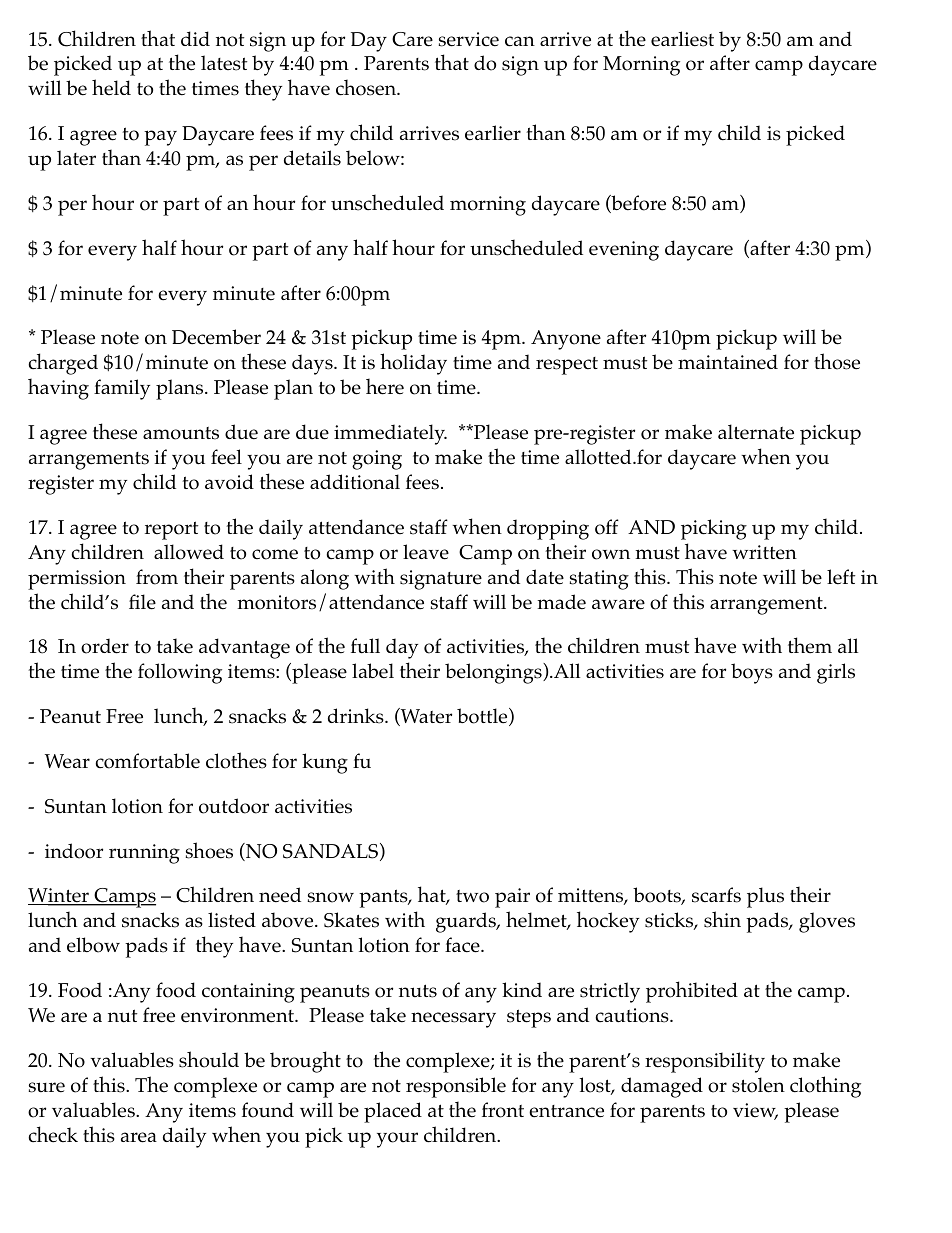 This screenshot has width=952, height=1233. Describe the element at coordinates (413, 364) in the screenshot. I see `holiday` at that location.
